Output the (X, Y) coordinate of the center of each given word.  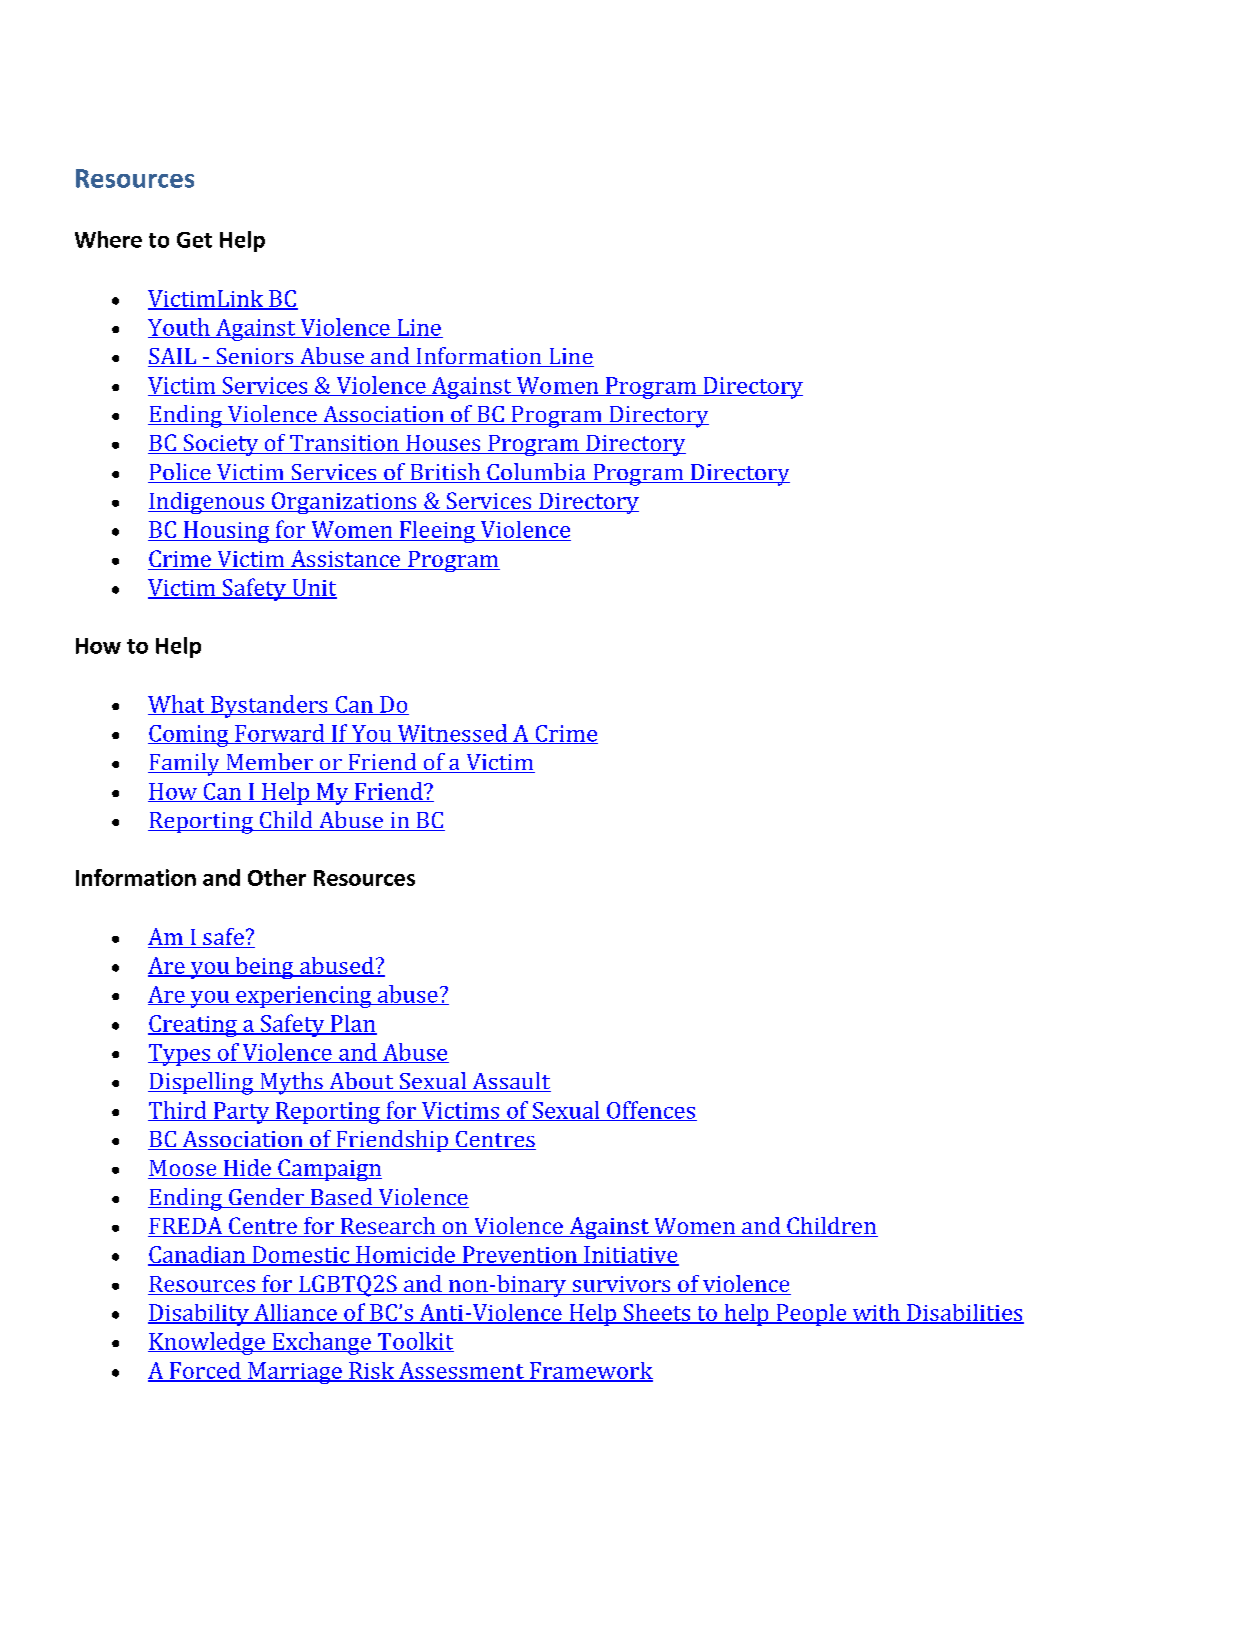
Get (194, 240)
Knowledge (207, 1343)
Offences (651, 1111)
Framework (590, 1371)
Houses (443, 444)
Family (185, 764)
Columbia (536, 473)
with (876, 1313)
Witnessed (452, 734)
